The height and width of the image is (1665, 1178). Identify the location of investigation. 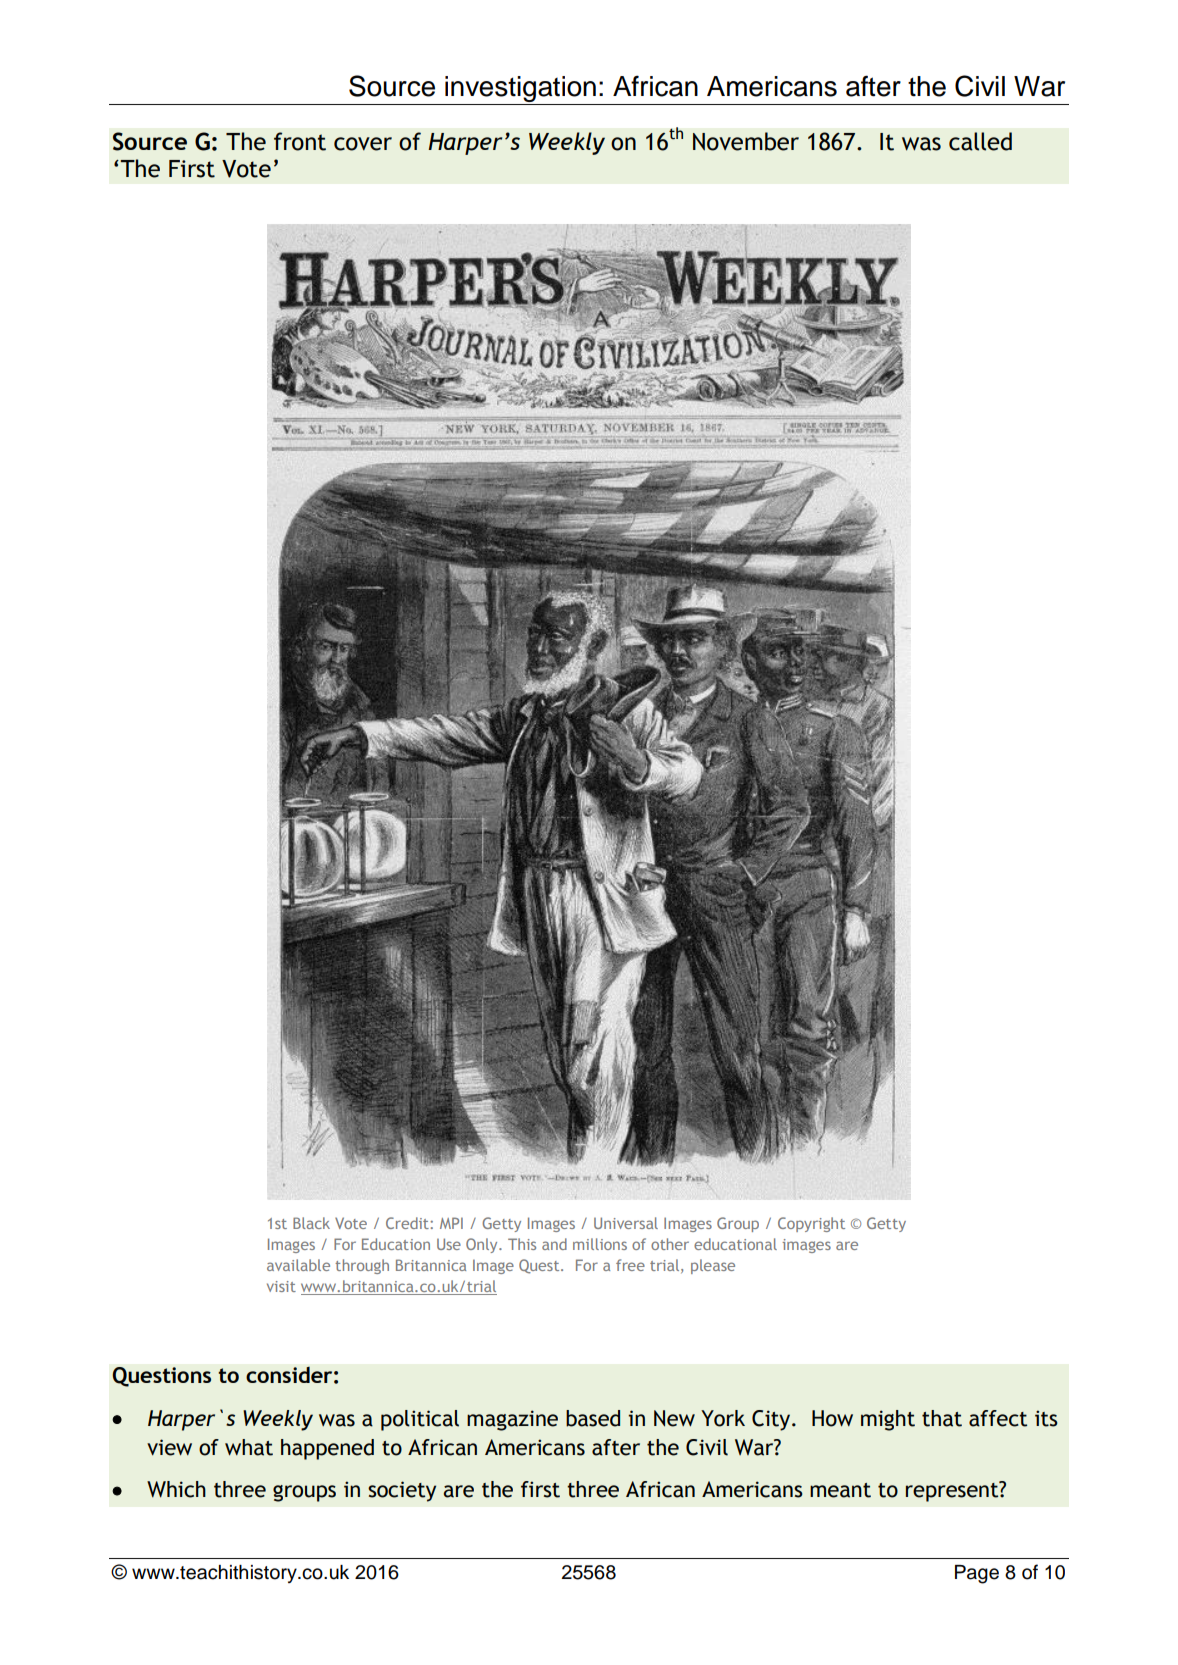
(520, 89).
